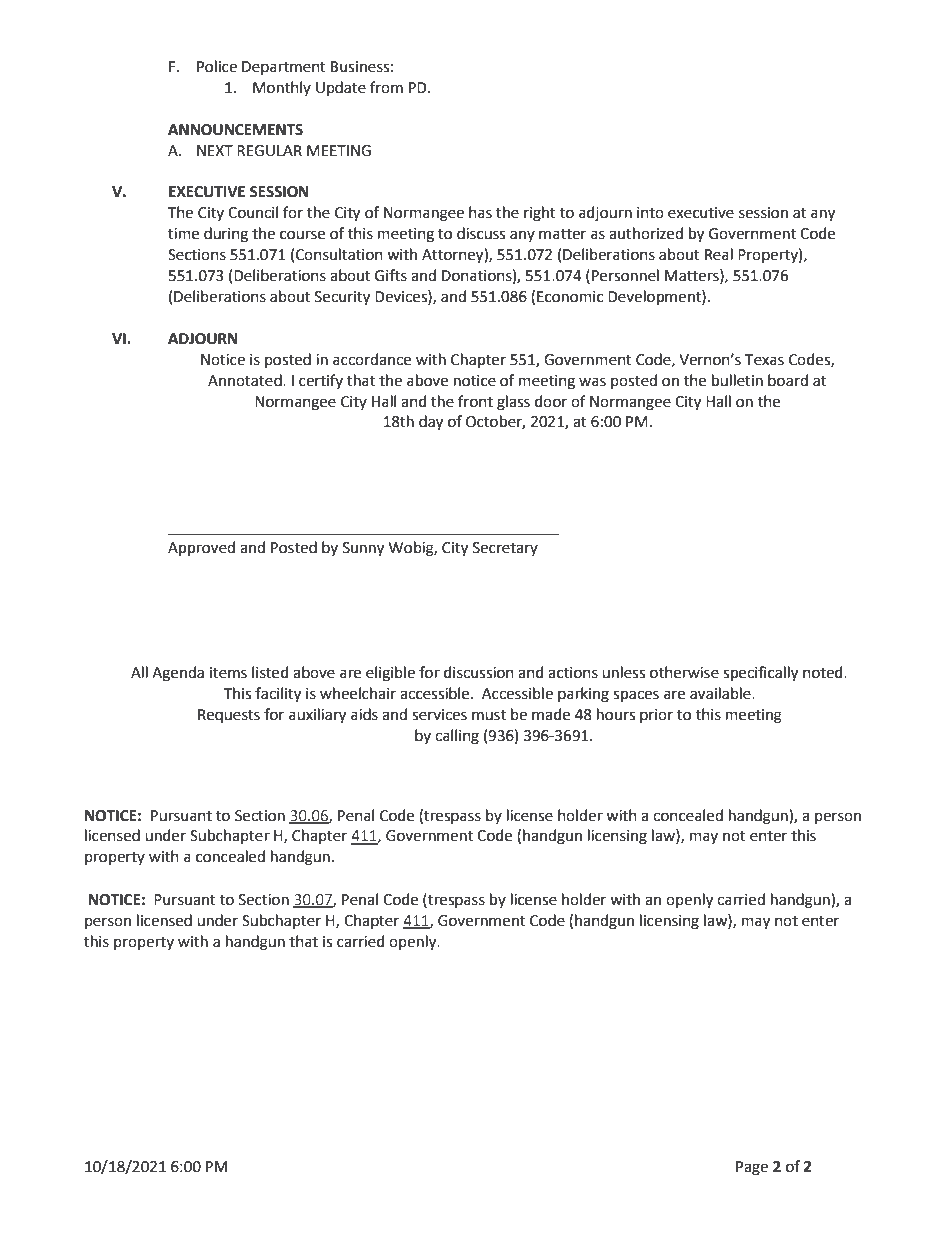  I want to click on Page, so click(752, 1168).
